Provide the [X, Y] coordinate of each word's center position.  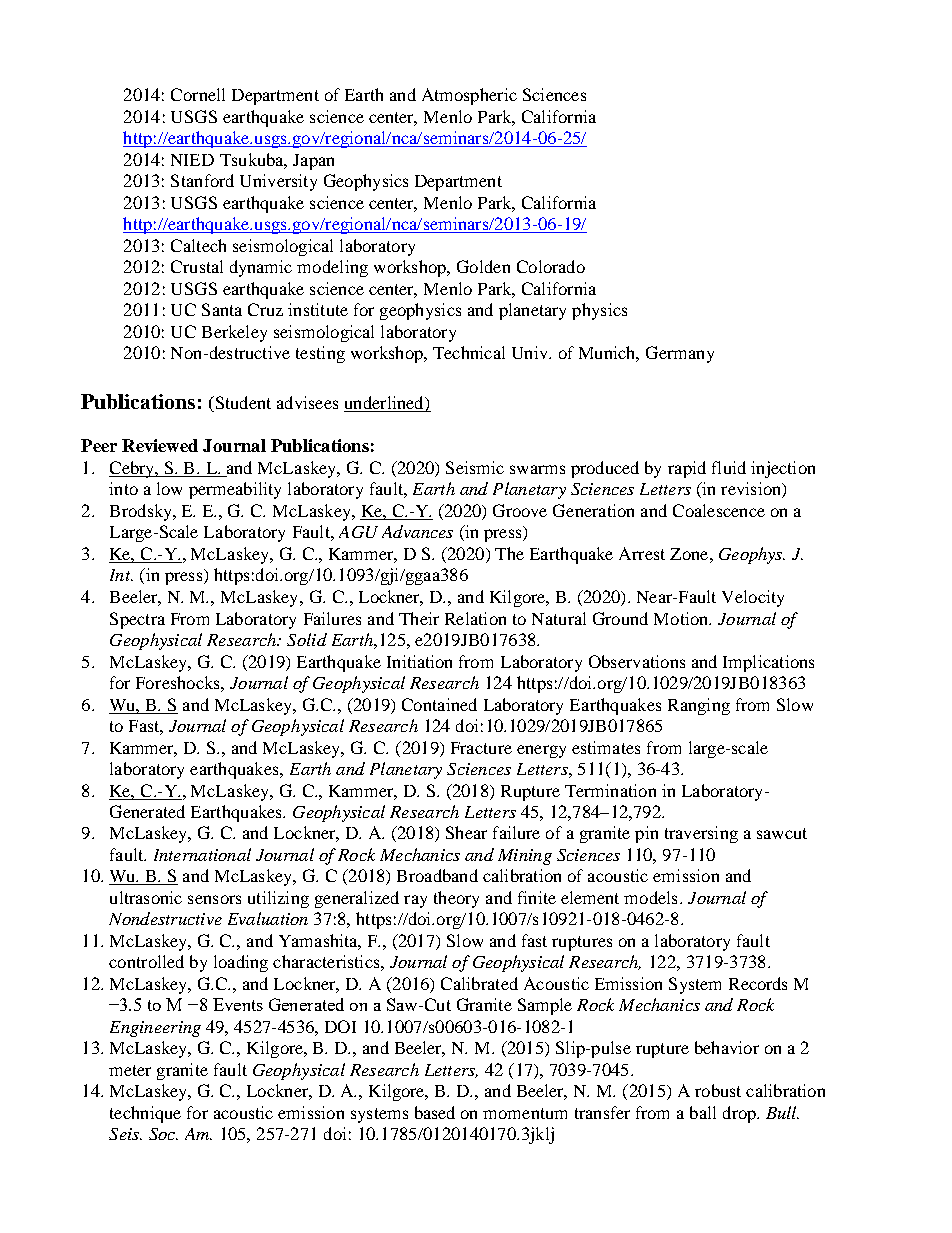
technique [145, 1114]
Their [419, 618]
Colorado [551, 266]
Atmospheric [469, 96]
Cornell [198, 94]
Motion [682, 618]
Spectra [137, 620]
